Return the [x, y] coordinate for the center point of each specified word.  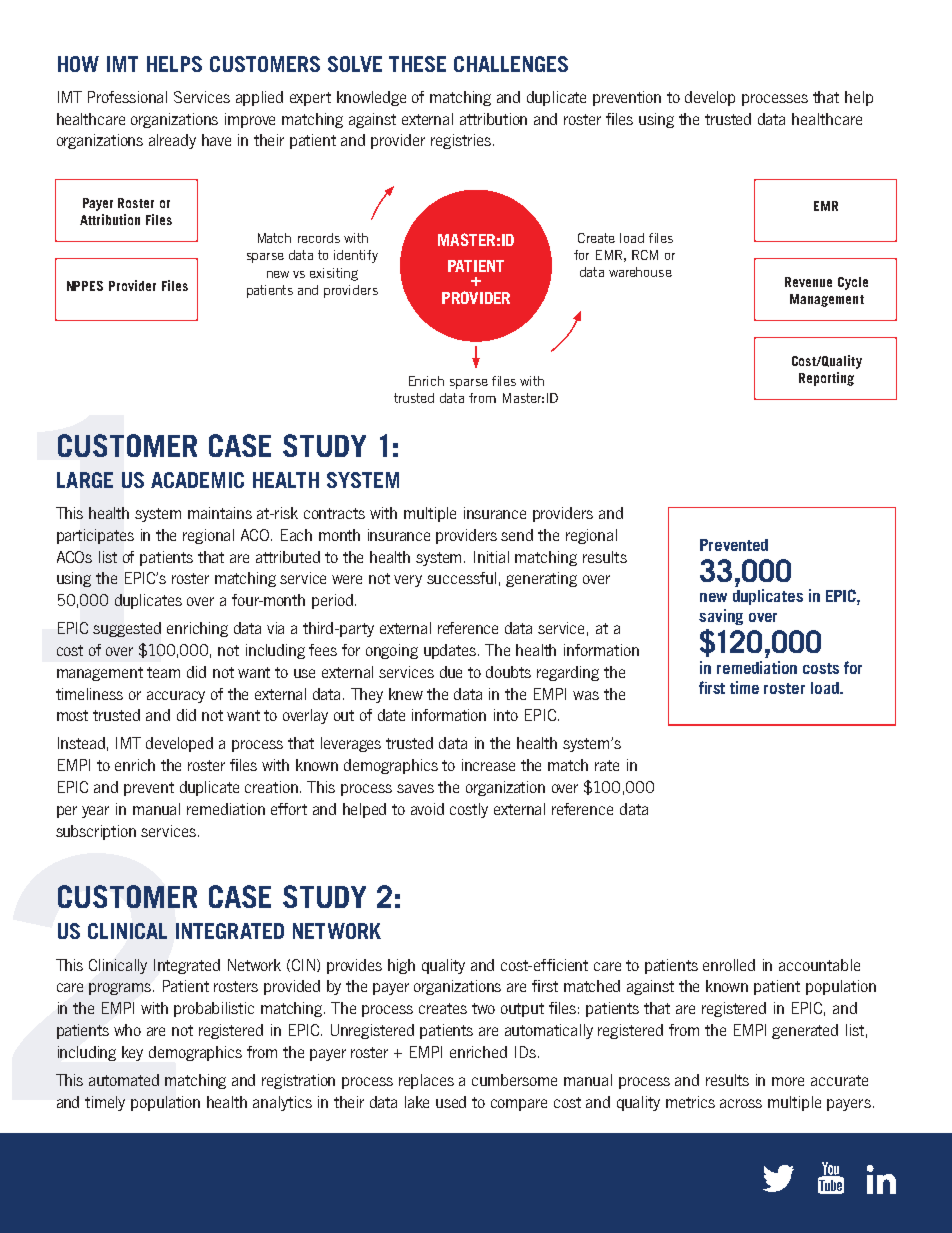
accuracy [176, 697]
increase [488, 765]
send [517, 535]
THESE [417, 64]
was [586, 695]
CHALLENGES [511, 64]
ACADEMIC [197, 480]
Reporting [826, 379]
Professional [127, 97]
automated [124, 1080]
